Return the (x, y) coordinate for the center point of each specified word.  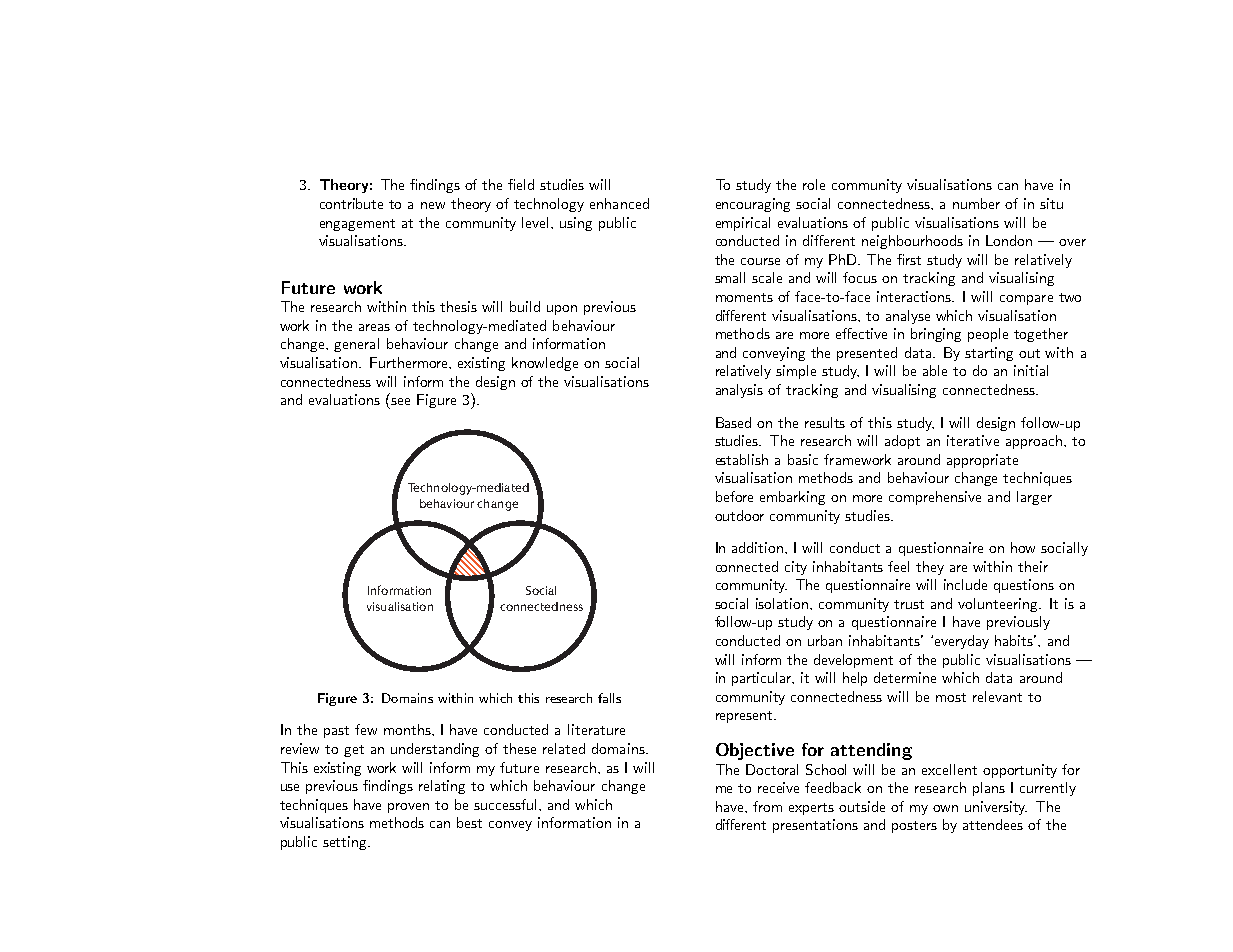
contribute (351, 203)
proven (408, 808)
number (976, 203)
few (366, 729)
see (400, 401)
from (767, 806)
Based (733, 422)
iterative (973, 440)
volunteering (999, 605)
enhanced (619, 203)
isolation (782, 603)
